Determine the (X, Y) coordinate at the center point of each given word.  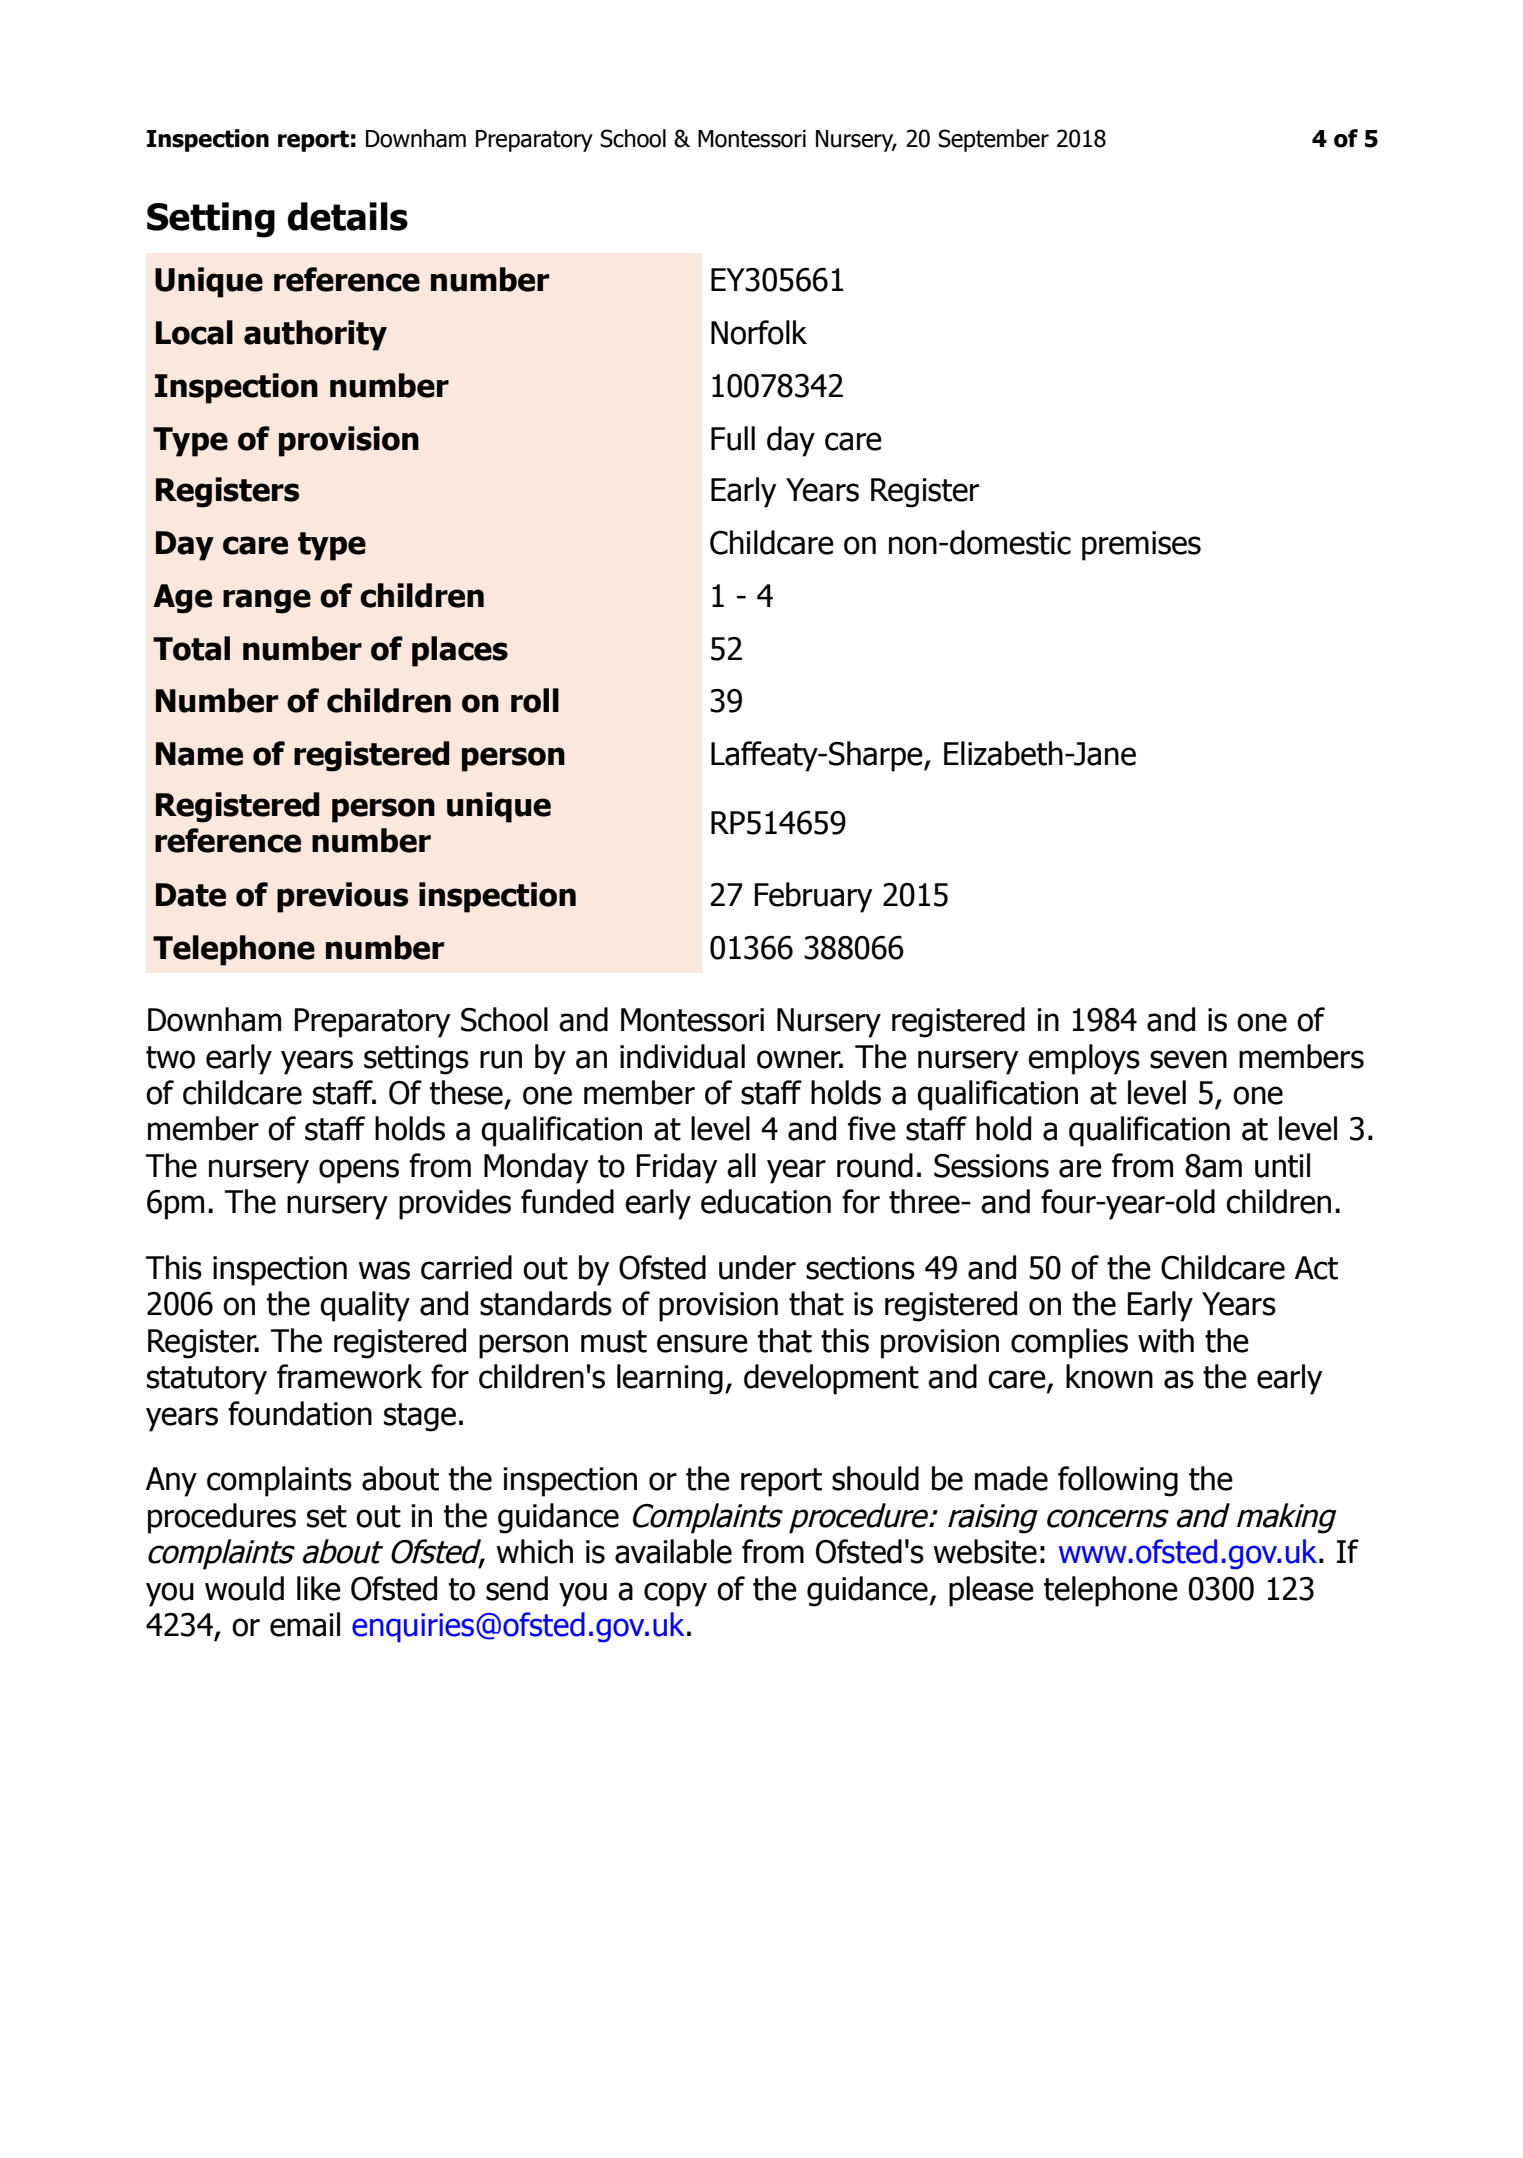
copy (675, 1594)
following (1118, 1481)
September (993, 140)
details (348, 216)
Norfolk (759, 332)
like (319, 1588)
